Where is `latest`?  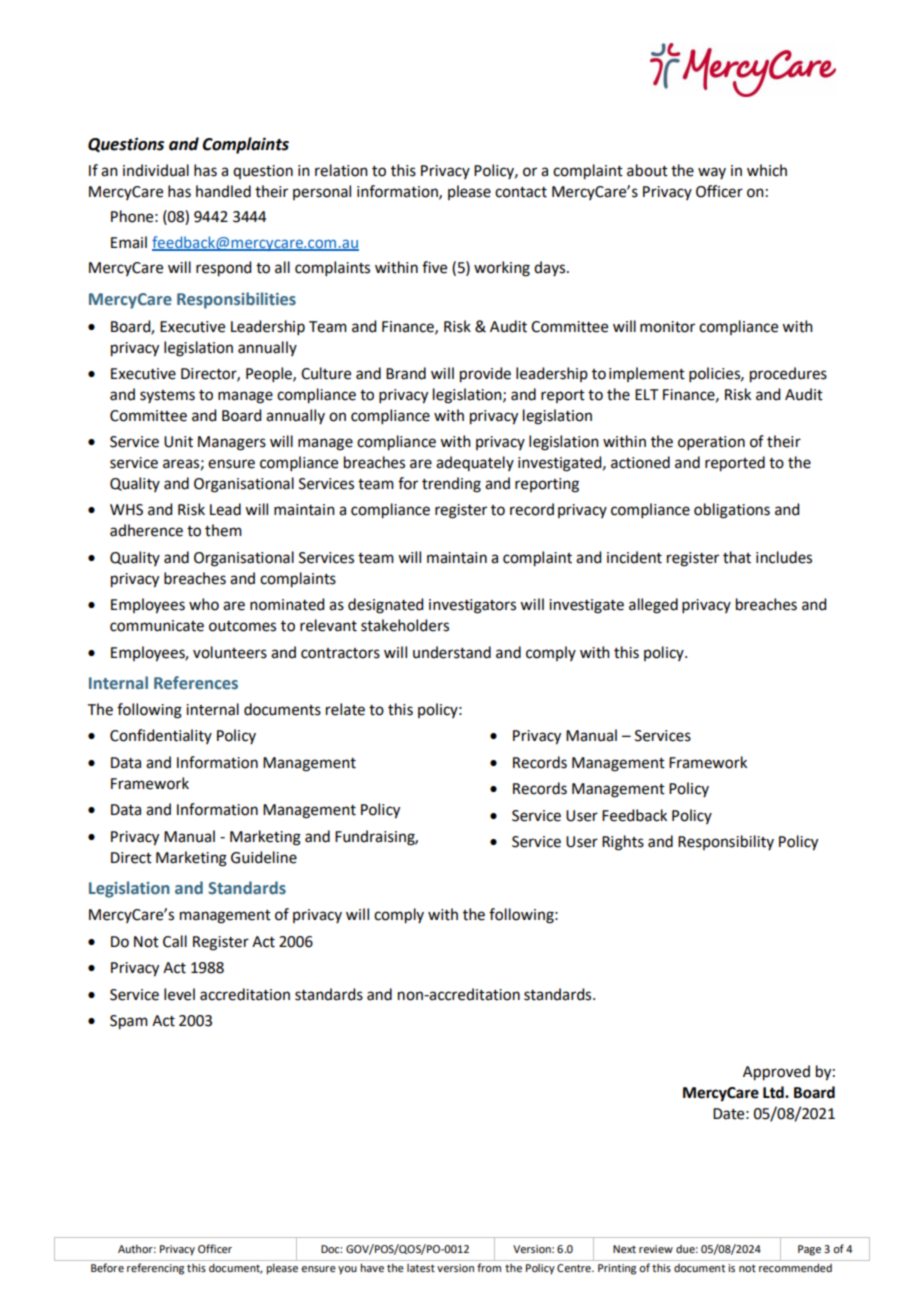
latest is located at coordinates (421, 1268).
